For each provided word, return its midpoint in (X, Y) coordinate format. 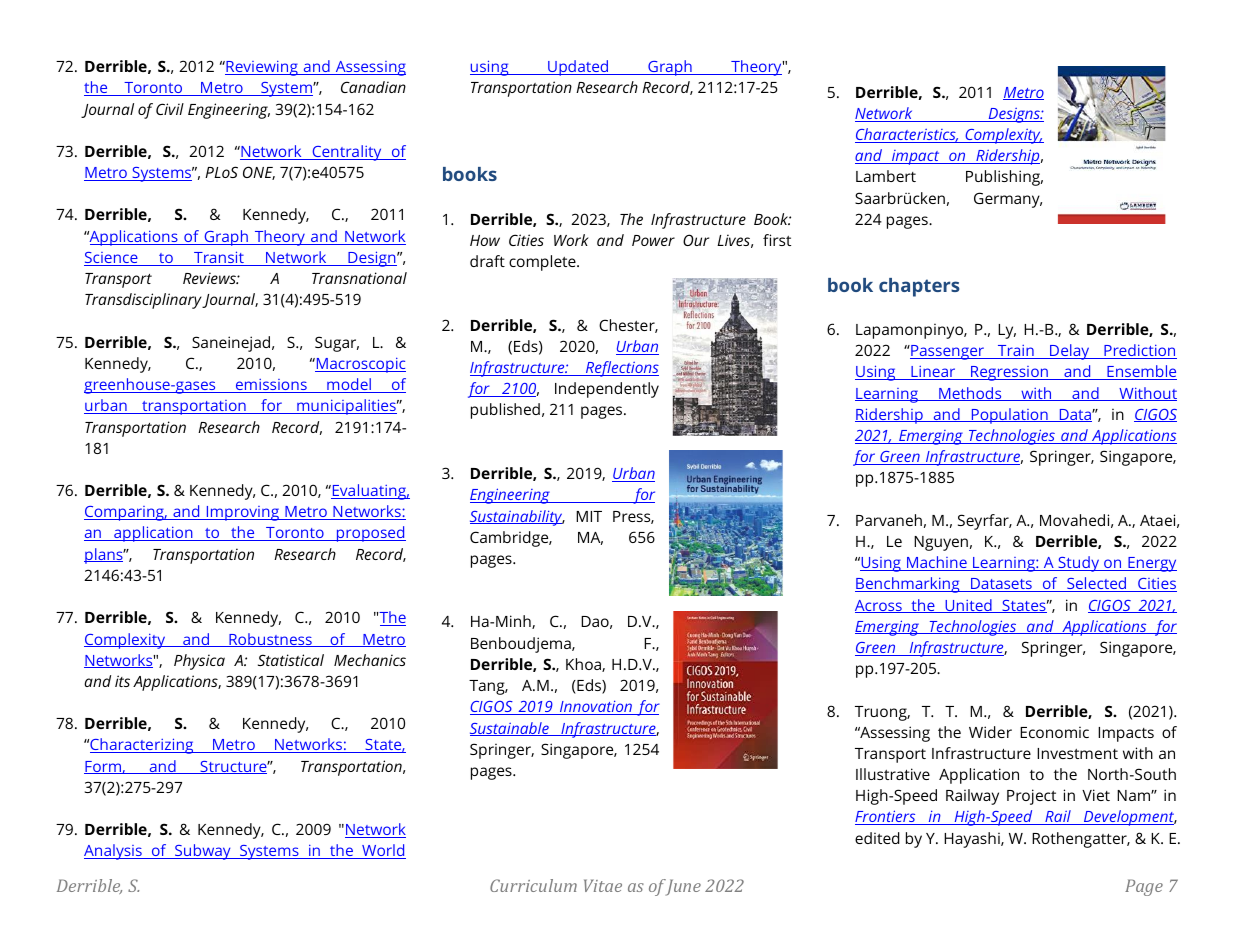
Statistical (291, 660)
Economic (1054, 732)
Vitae (603, 885)
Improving (242, 513)
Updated (578, 68)
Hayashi (973, 840)
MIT (589, 516)
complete (543, 263)
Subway (203, 852)
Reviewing (262, 68)
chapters (919, 287)
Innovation (596, 707)
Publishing (1004, 178)
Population (1009, 416)
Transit (219, 258)
